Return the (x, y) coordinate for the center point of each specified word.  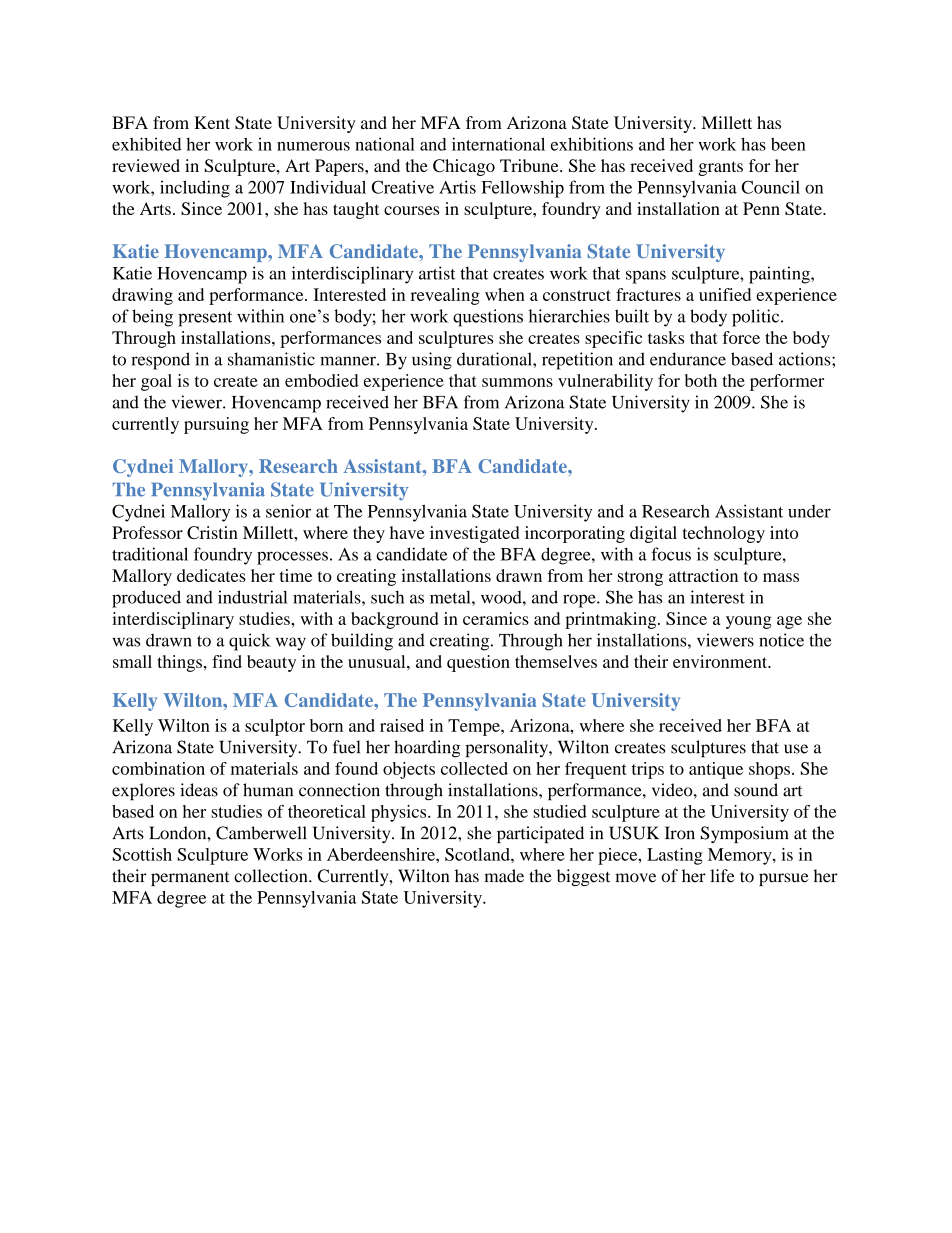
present (205, 319)
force (741, 337)
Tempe (475, 727)
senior (288, 511)
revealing (445, 296)
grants (720, 168)
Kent (212, 122)
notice (781, 640)
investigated (474, 534)
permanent (190, 879)
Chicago (464, 167)
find (227, 661)
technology (724, 534)
